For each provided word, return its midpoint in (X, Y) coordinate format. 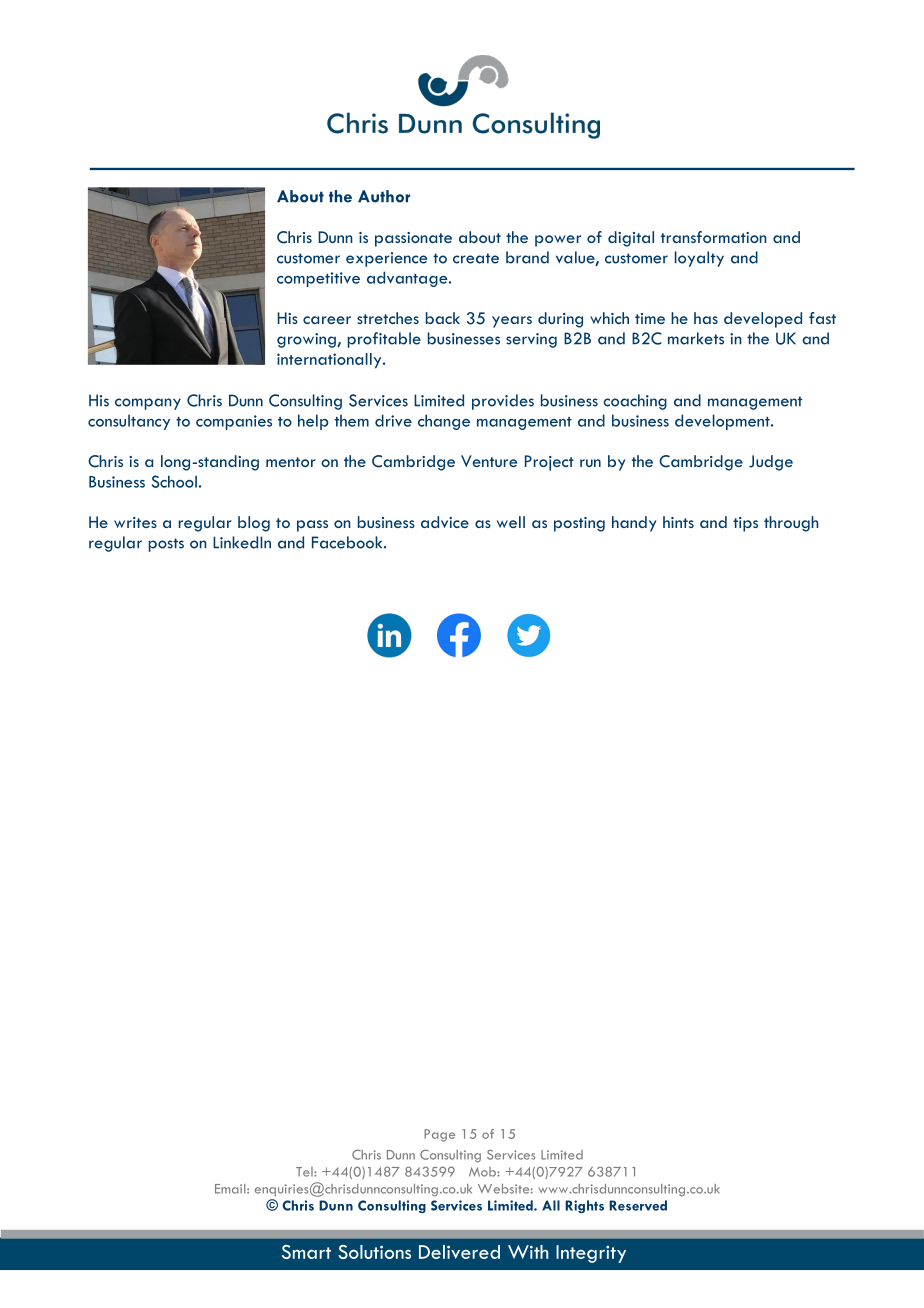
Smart (306, 1252)
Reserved (638, 1205)
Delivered (459, 1252)
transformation (714, 237)
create (476, 258)
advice (445, 522)
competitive (318, 279)
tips (745, 524)
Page (439, 1135)
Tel (305, 1172)
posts (166, 545)
